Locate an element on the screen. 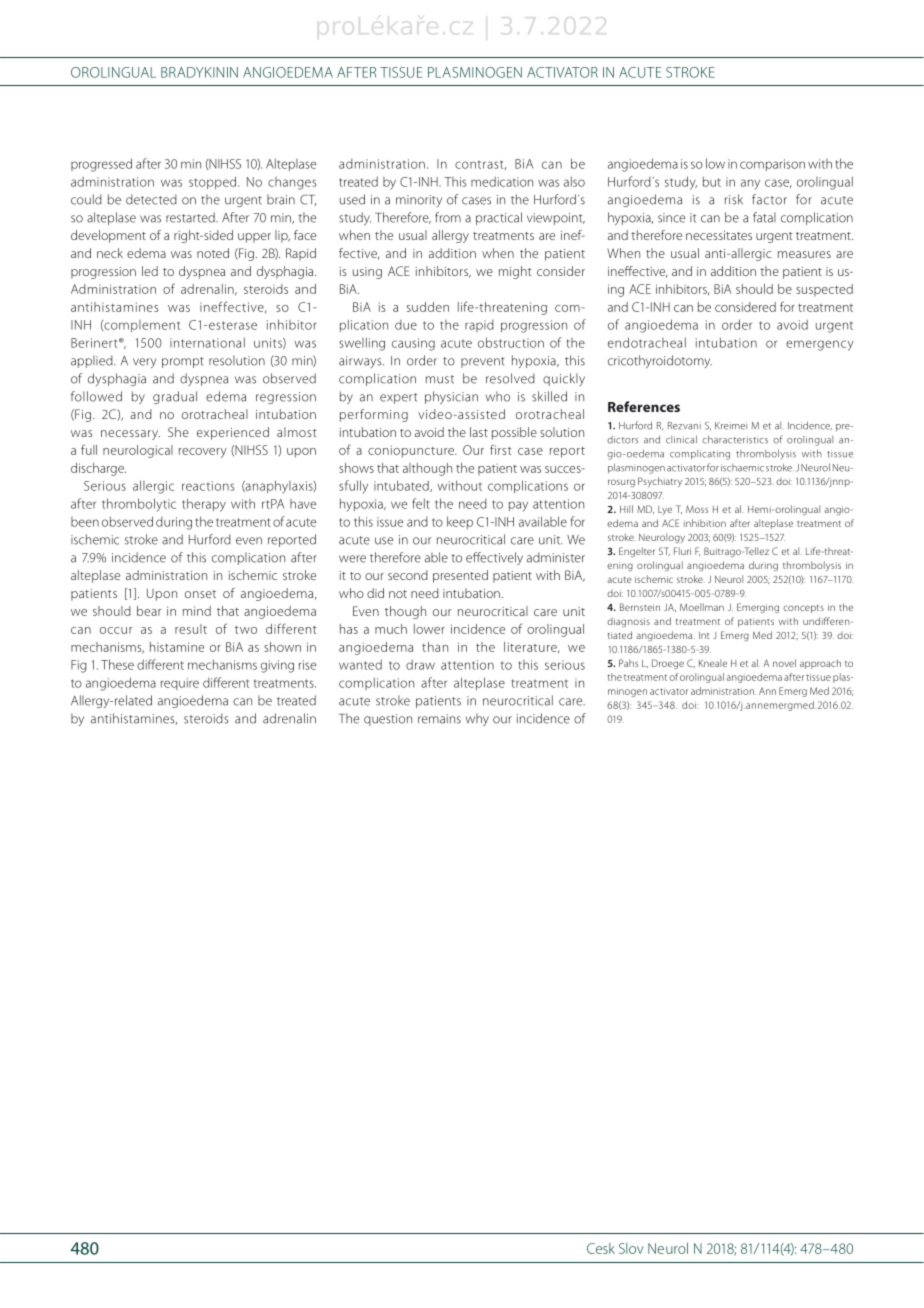 This screenshot has height=1308, width=924. require is located at coordinates (180, 684).
